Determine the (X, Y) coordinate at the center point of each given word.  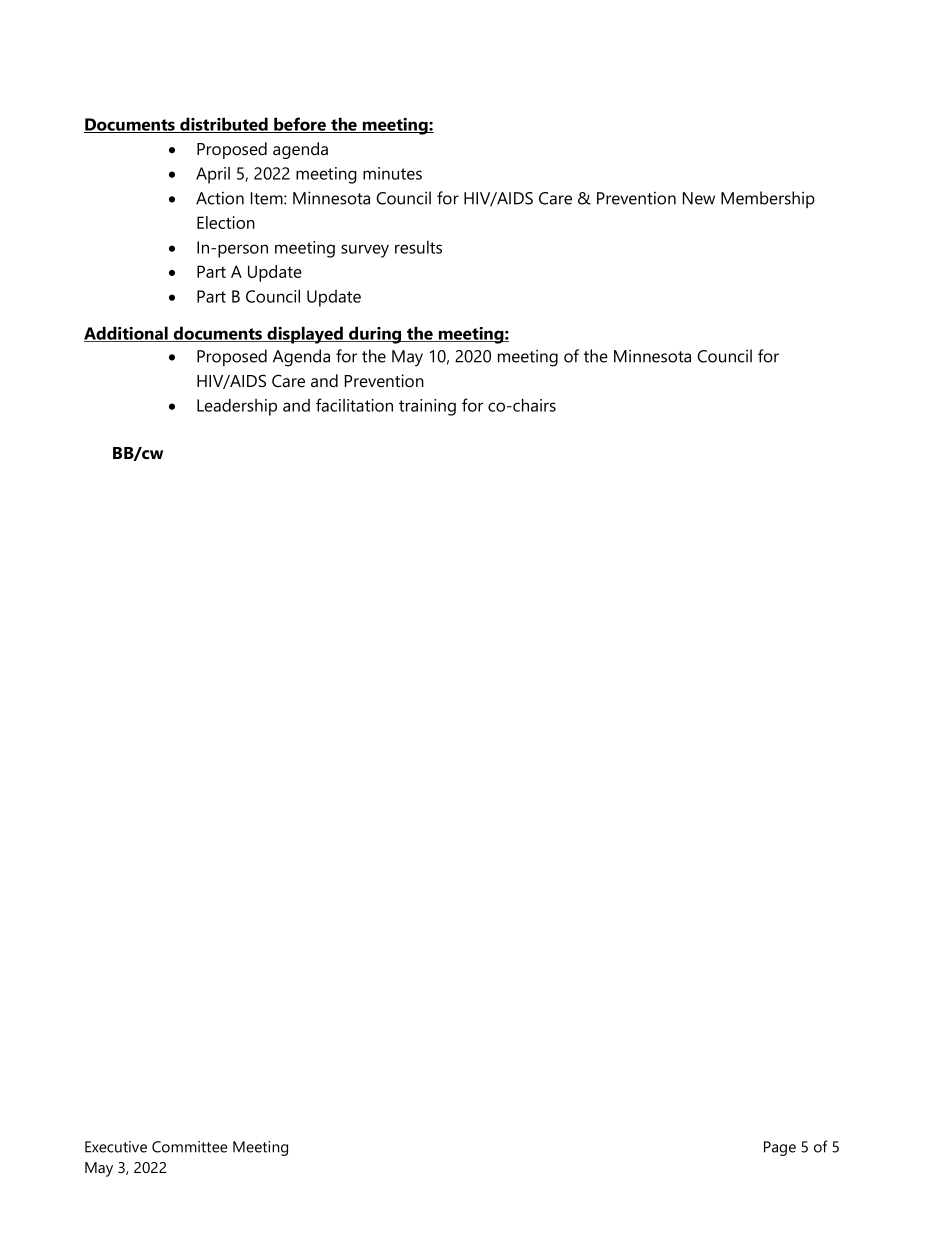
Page (780, 1148)
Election (226, 222)
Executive (116, 1147)
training (427, 407)
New (699, 198)
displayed (305, 335)
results (418, 247)
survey (365, 251)
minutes (392, 173)
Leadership (237, 407)
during (375, 335)
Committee (190, 1147)
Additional (127, 334)
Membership (768, 199)
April (213, 175)
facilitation (354, 405)
